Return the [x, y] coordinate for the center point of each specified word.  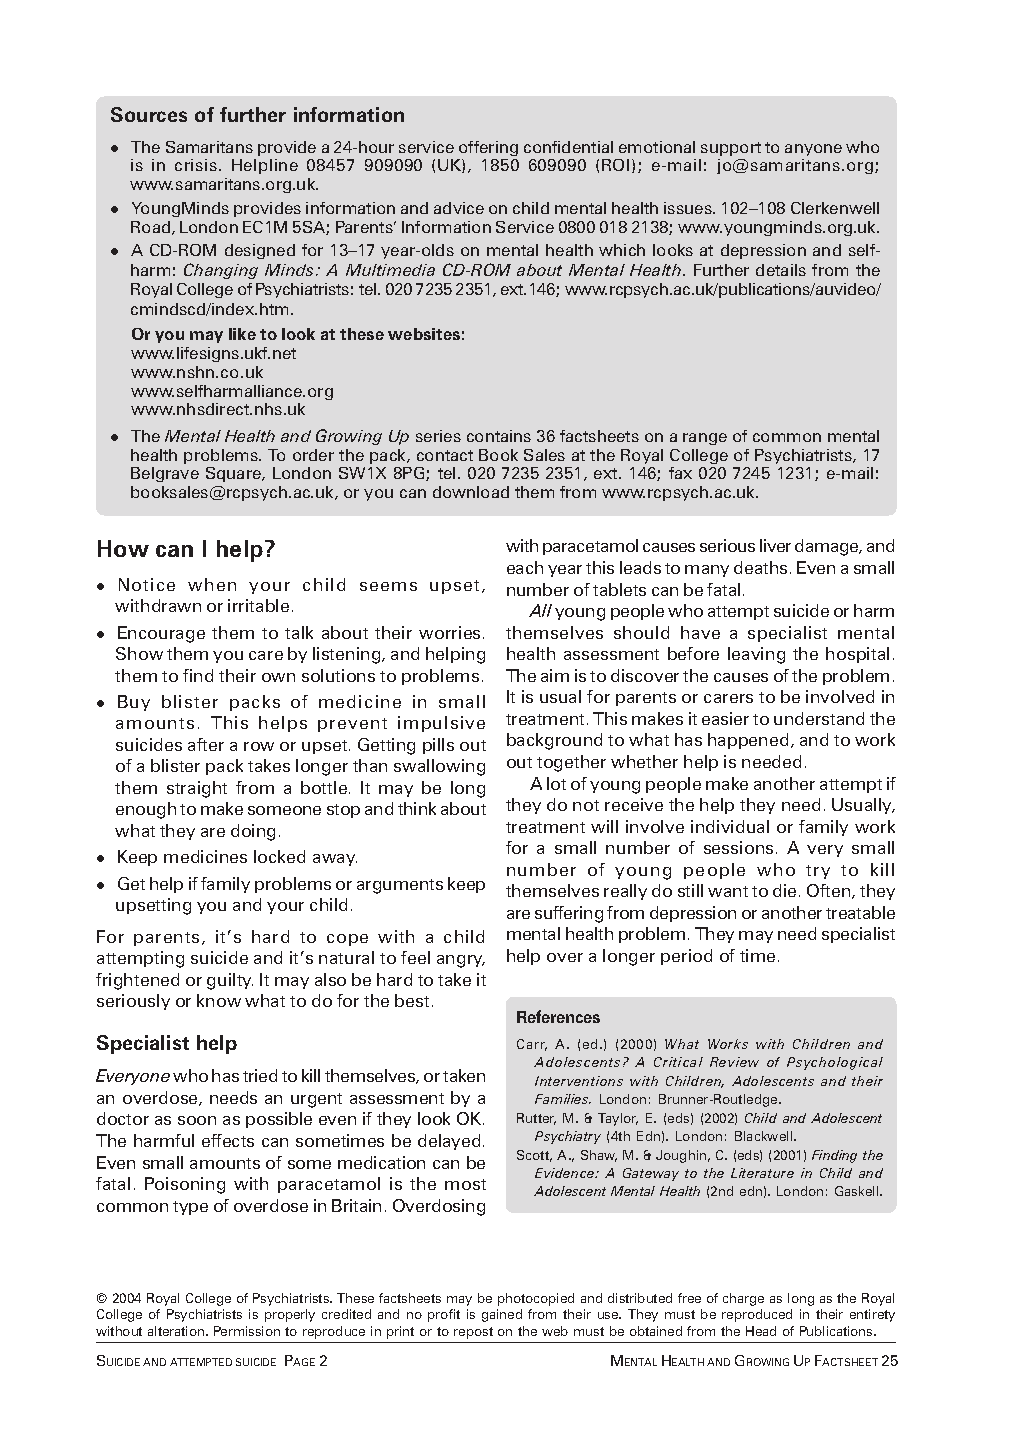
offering [488, 148]
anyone [813, 150]
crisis [196, 165]
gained [502, 1315]
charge [743, 1299]
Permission [247, 1331]
